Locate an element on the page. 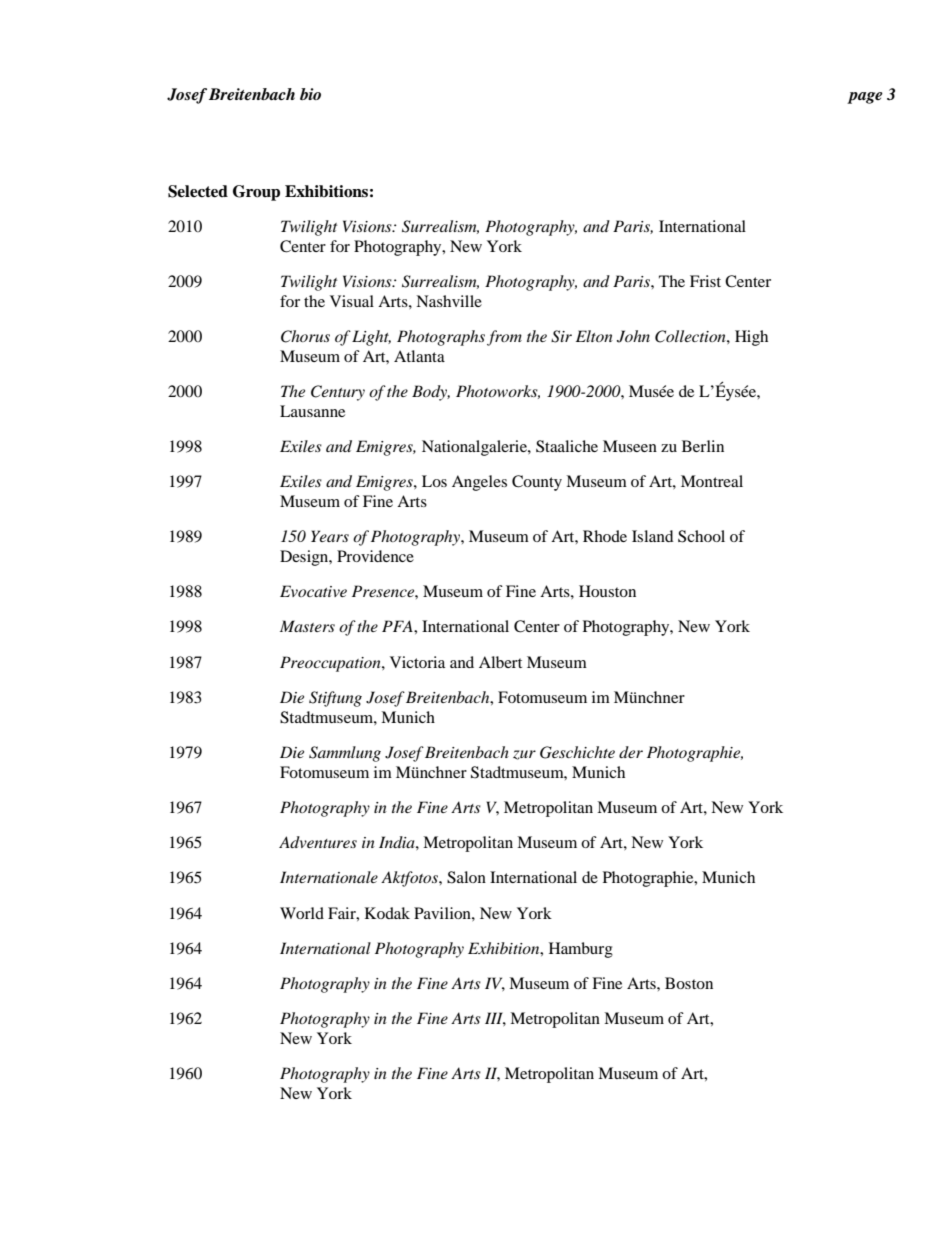  County is located at coordinates (537, 483).
